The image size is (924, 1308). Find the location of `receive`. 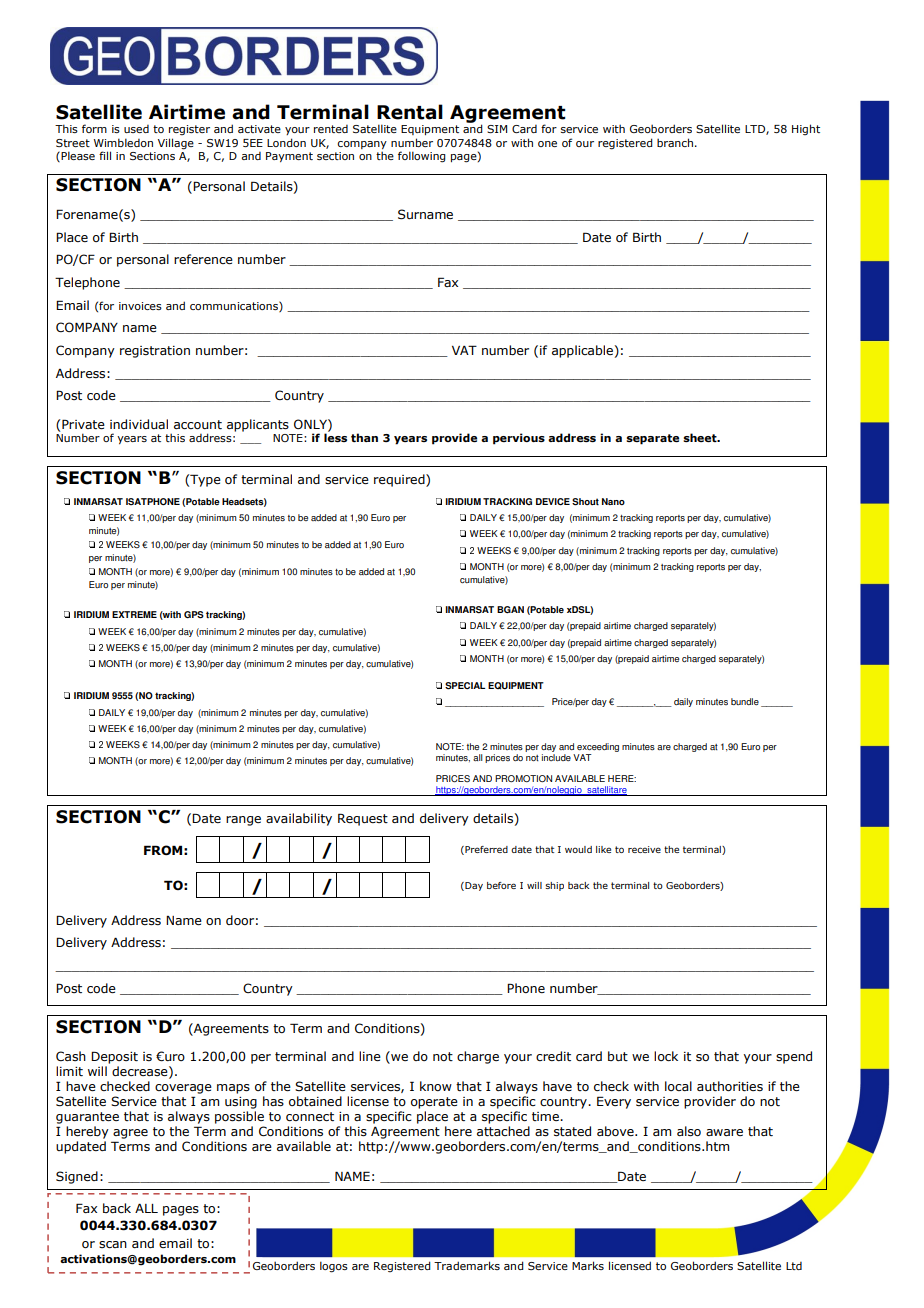

receive is located at coordinates (644, 849).
